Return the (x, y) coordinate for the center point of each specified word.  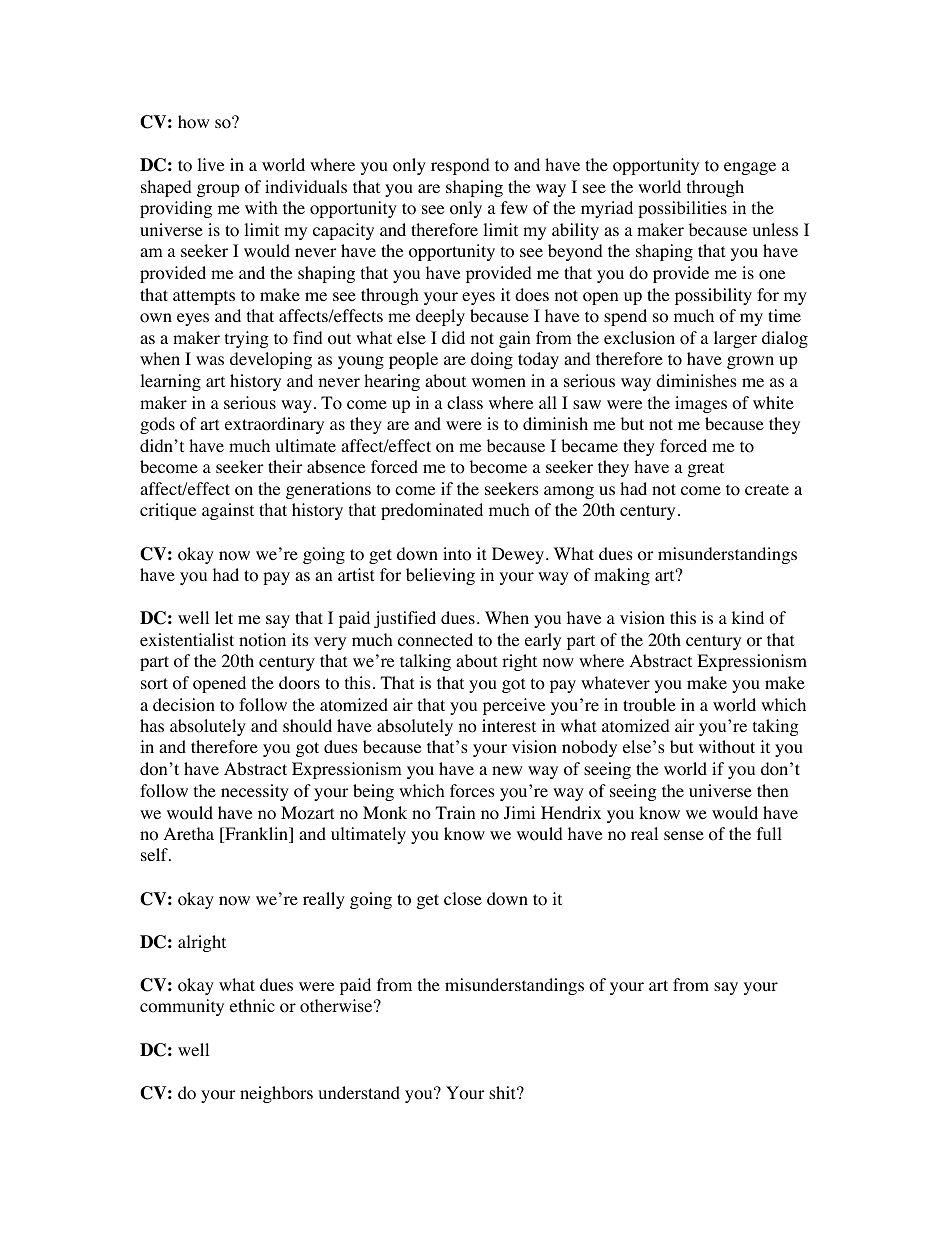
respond (460, 166)
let (224, 617)
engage (750, 168)
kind (748, 617)
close (463, 899)
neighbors (276, 1094)
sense (684, 835)
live (210, 164)
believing (440, 576)
